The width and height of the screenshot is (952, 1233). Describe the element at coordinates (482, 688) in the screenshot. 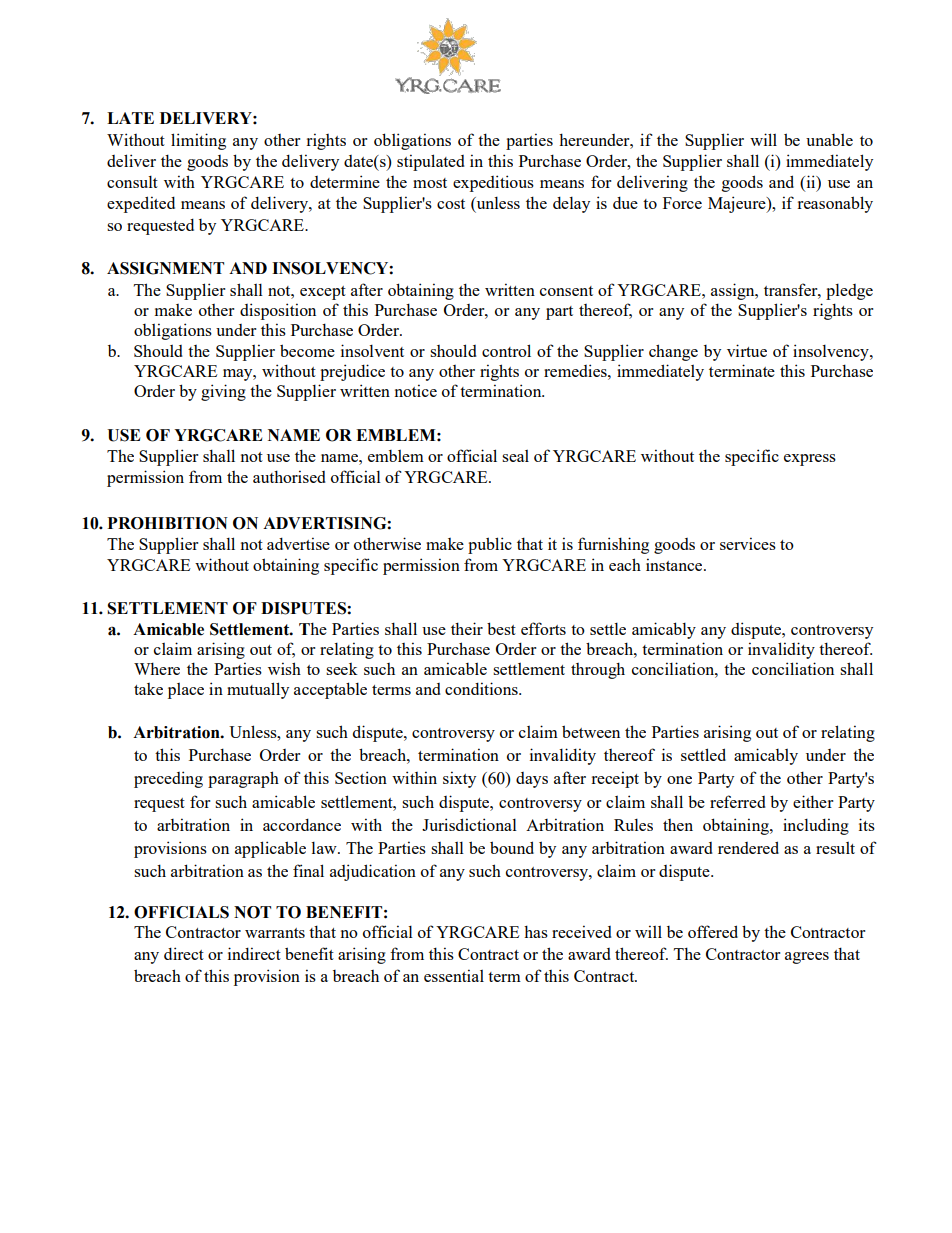

I see `conditions` at that location.
